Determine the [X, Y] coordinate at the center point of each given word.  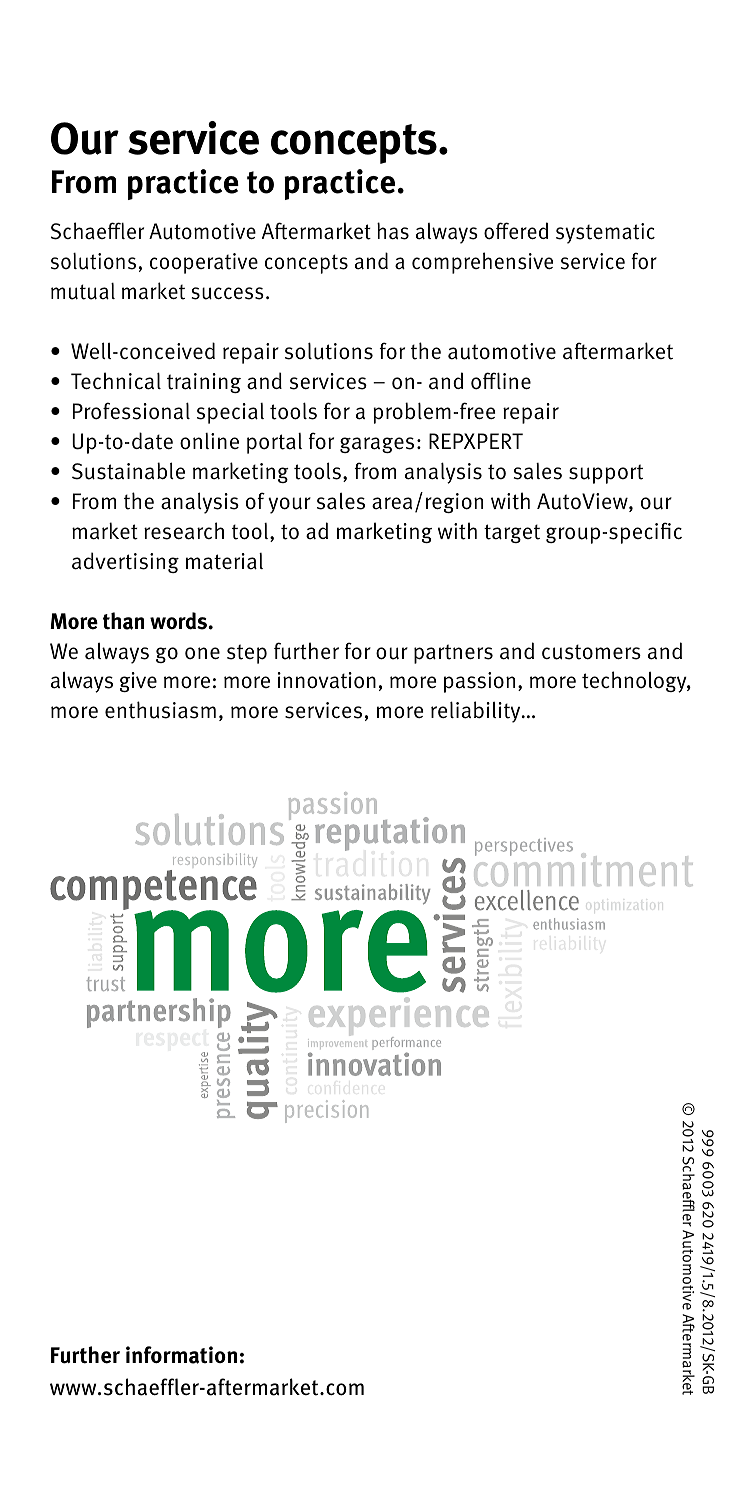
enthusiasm [160, 710]
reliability [477, 712]
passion [479, 682]
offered [516, 231]
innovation [327, 680]
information [181, 1355]
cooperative [204, 263]
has [393, 231]
